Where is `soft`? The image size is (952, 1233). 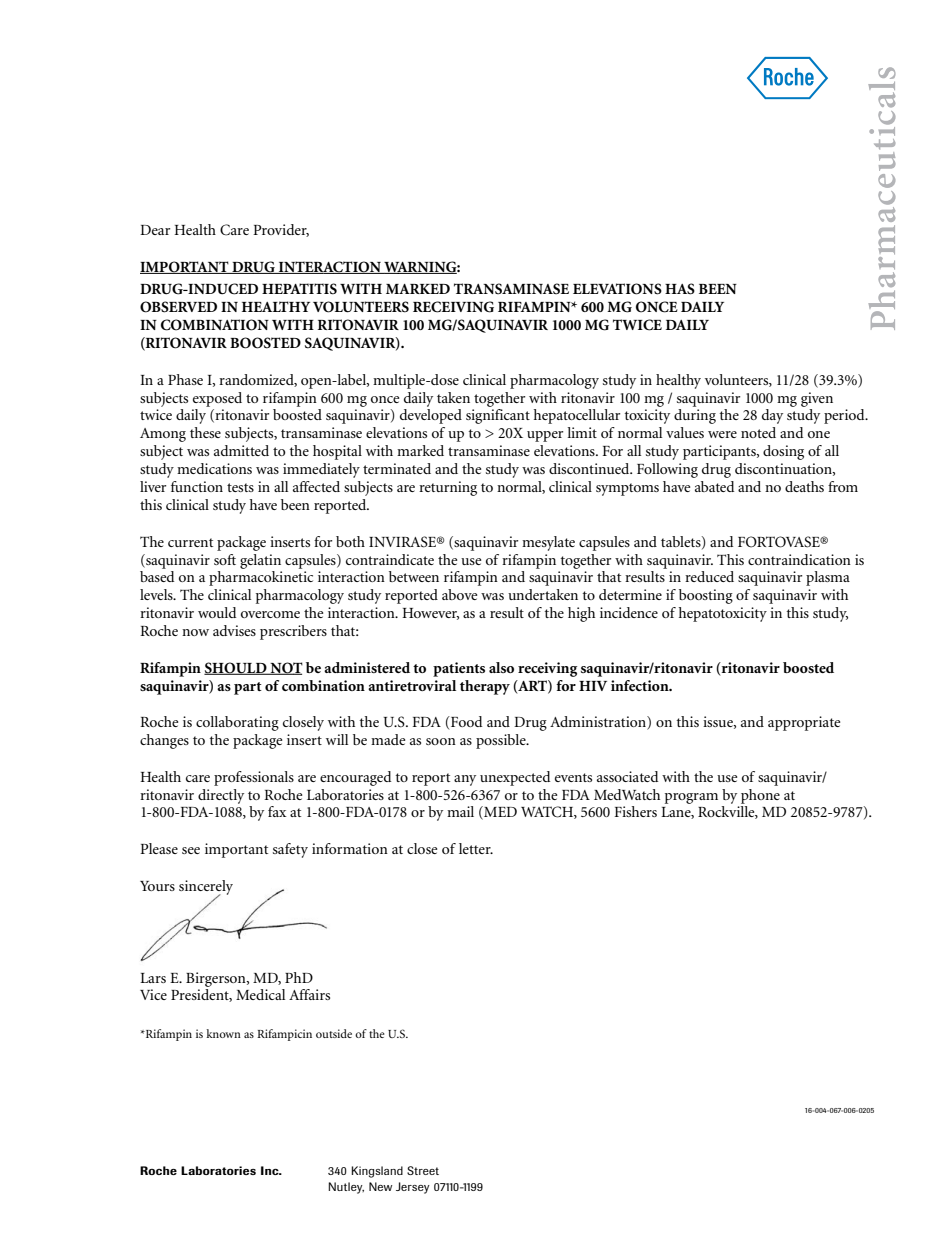 soft is located at coordinates (225, 559).
